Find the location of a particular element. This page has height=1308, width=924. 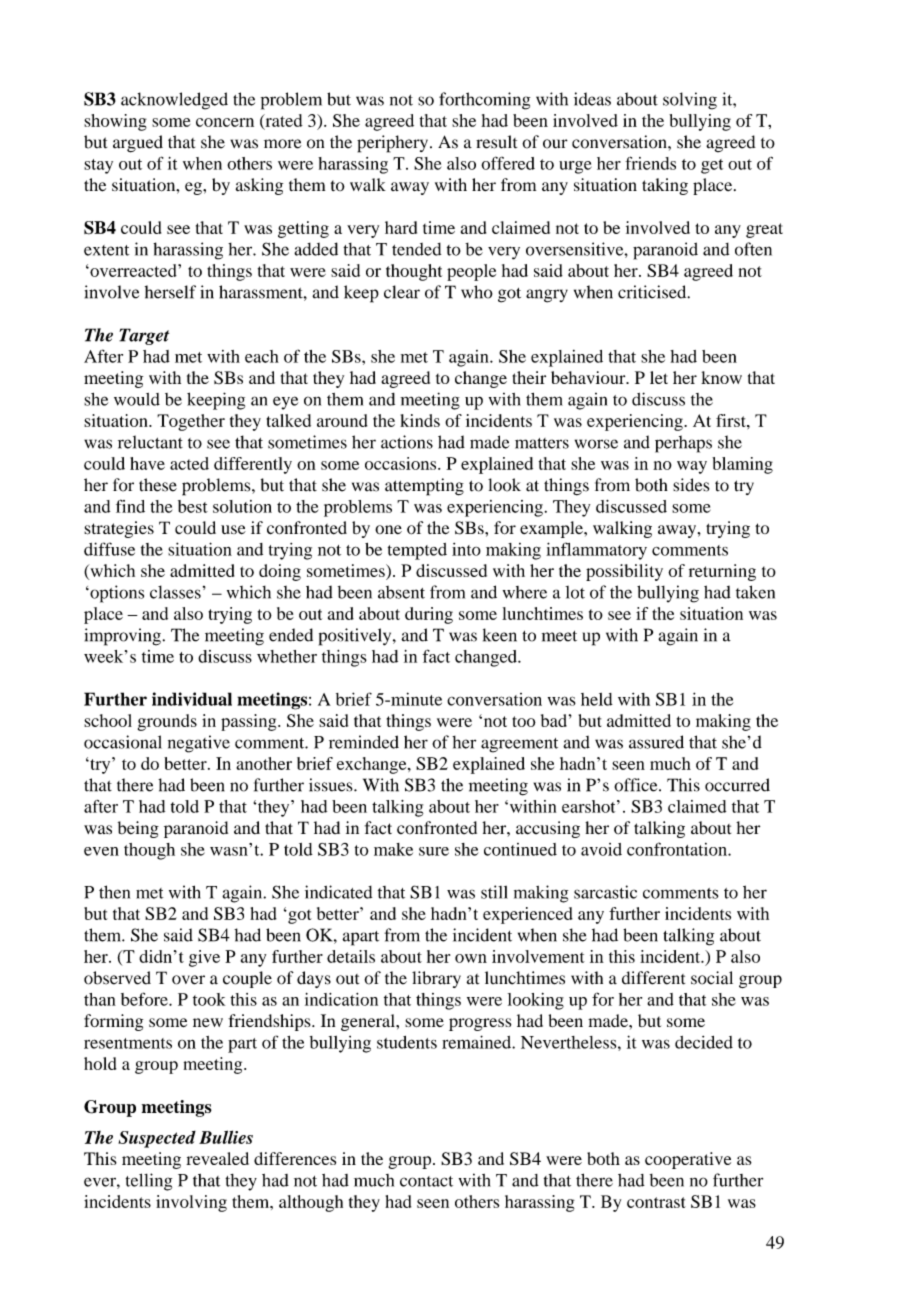

negative is located at coordinates (199, 744).
